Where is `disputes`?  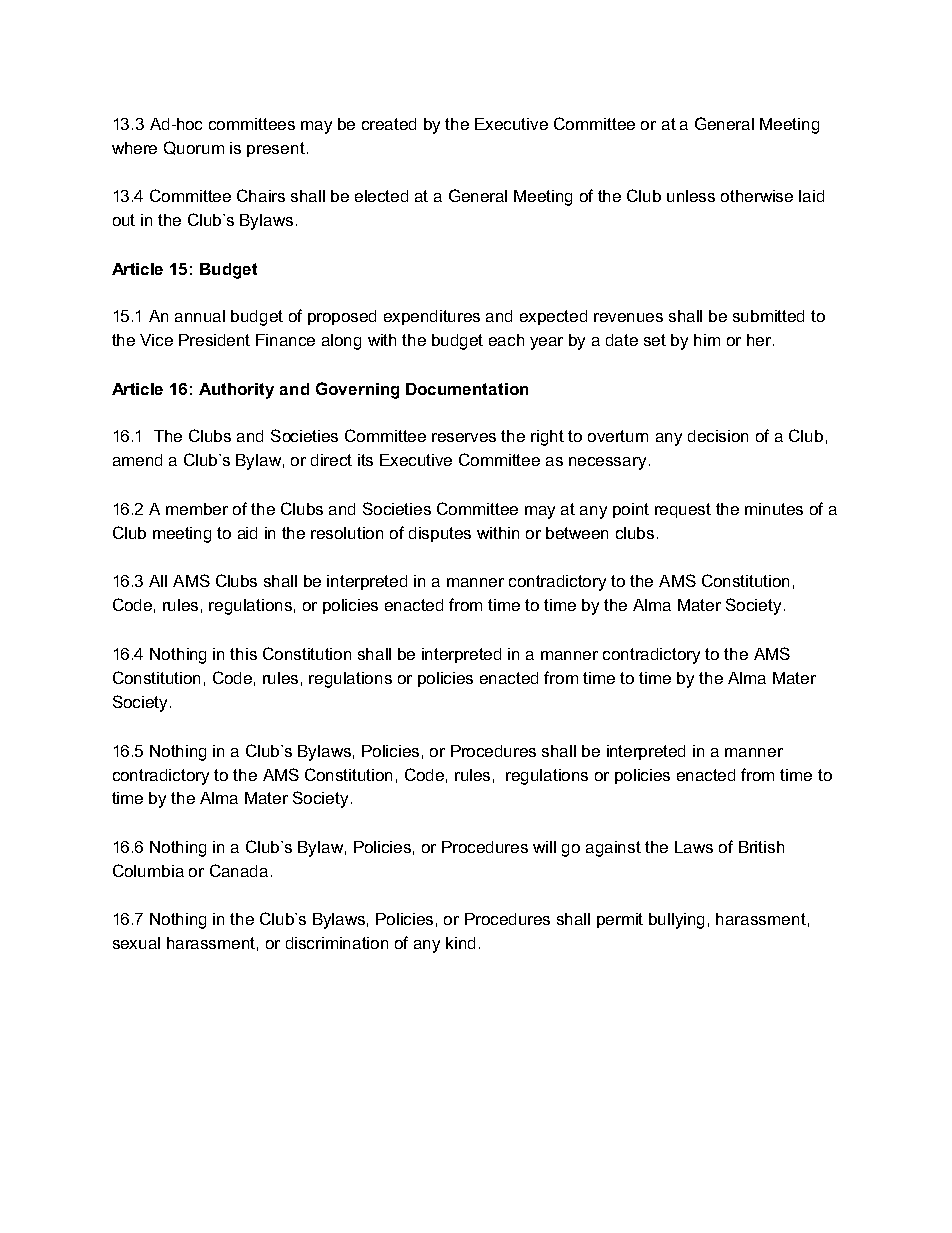 disputes is located at coordinates (440, 534).
